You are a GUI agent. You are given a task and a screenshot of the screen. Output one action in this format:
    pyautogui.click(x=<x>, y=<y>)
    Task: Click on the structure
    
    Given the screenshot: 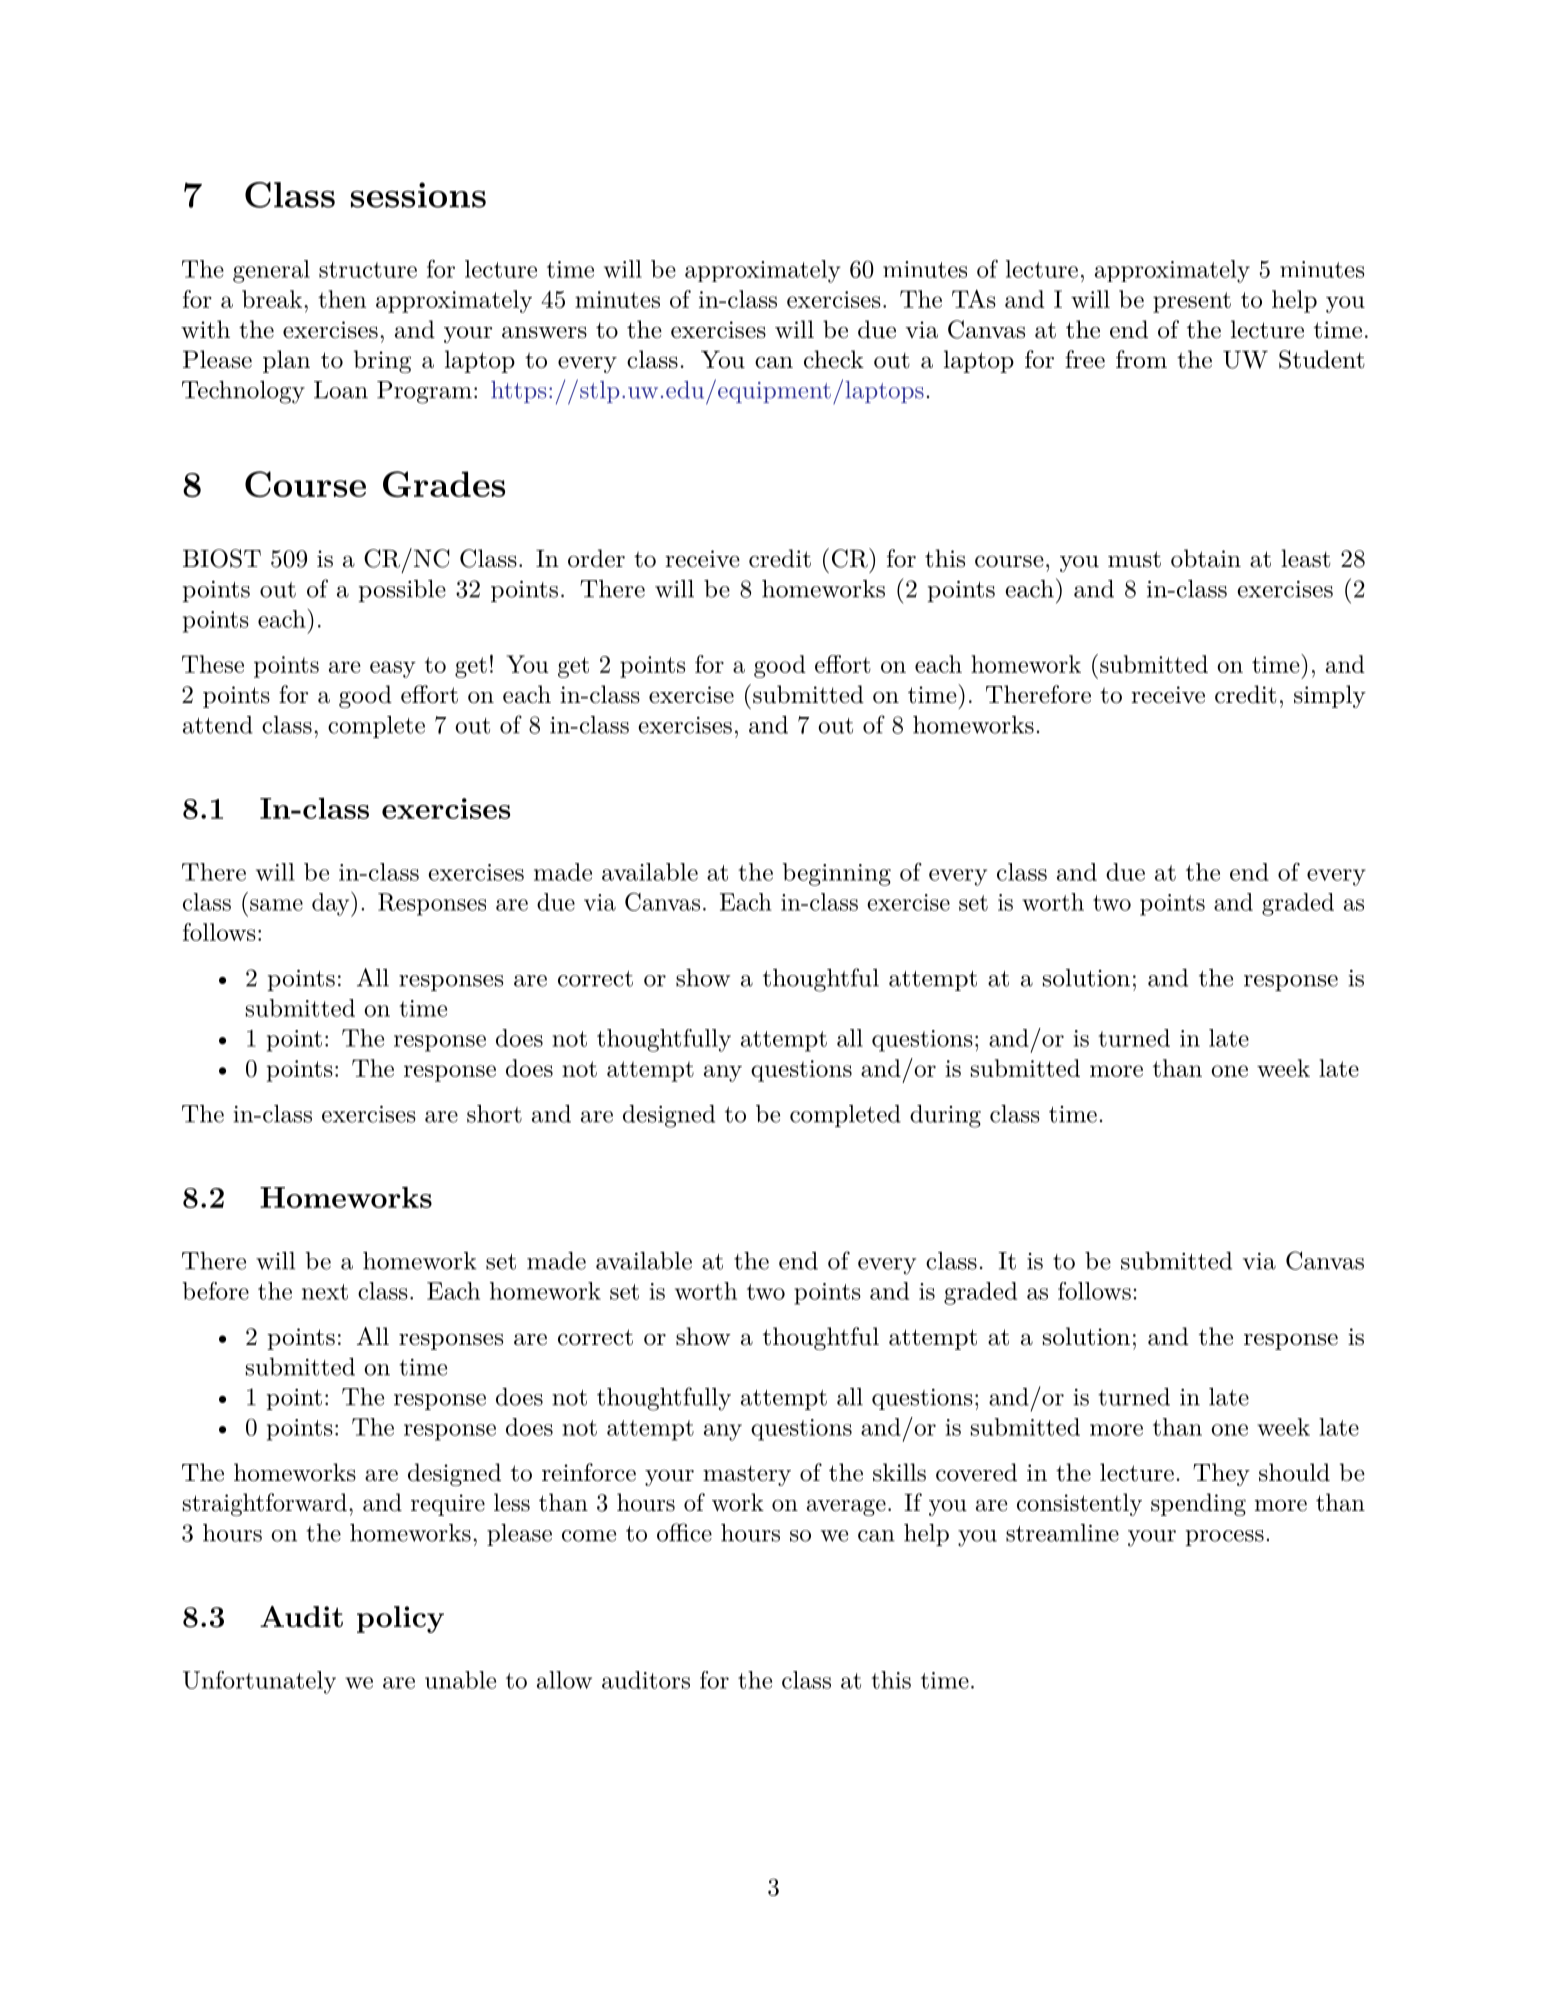 What is the action you would take?
    pyautogui.click(x=368, y=270)
